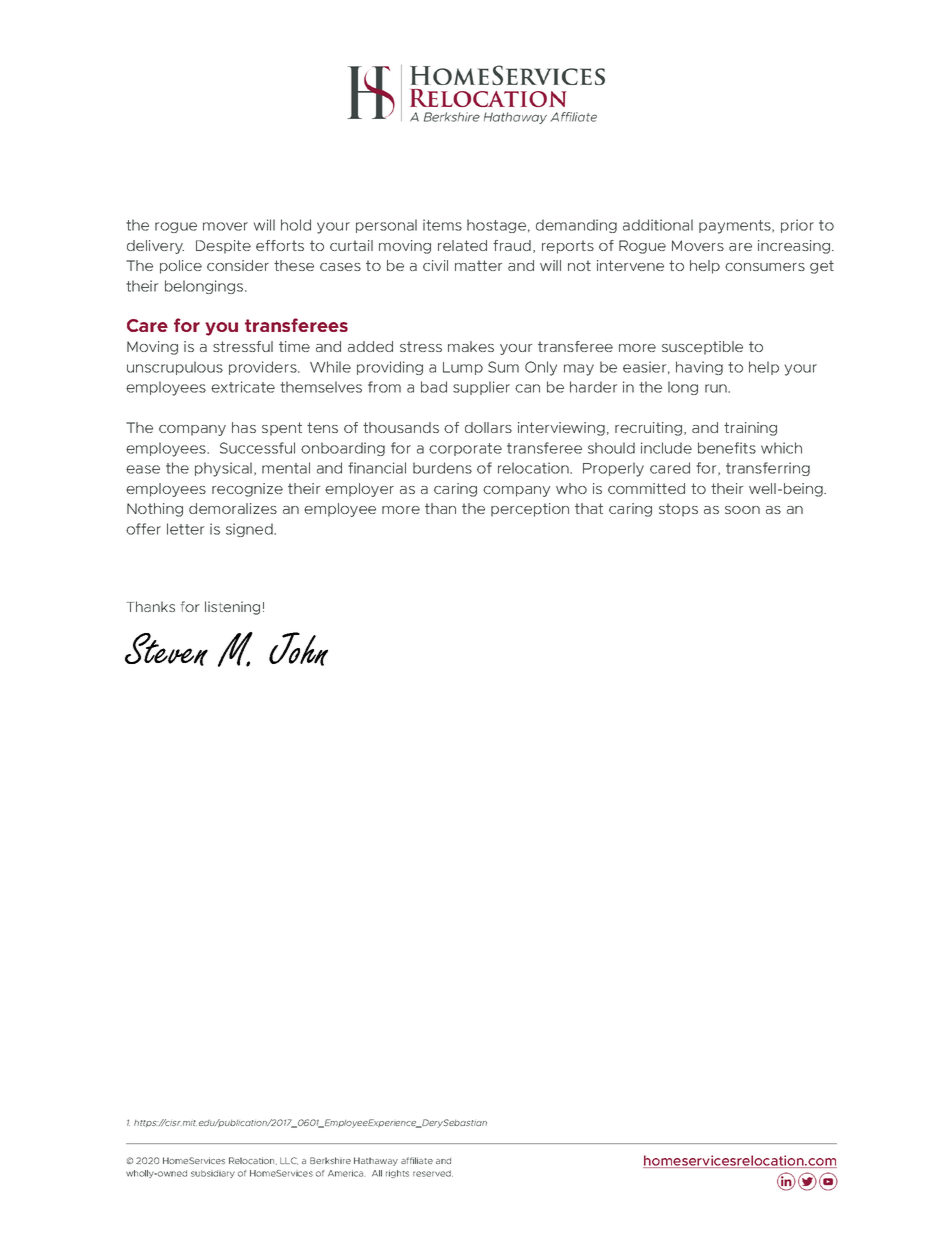  Describe the element at coordinates (166, 649) in the image. I see `Steven` at that location.
